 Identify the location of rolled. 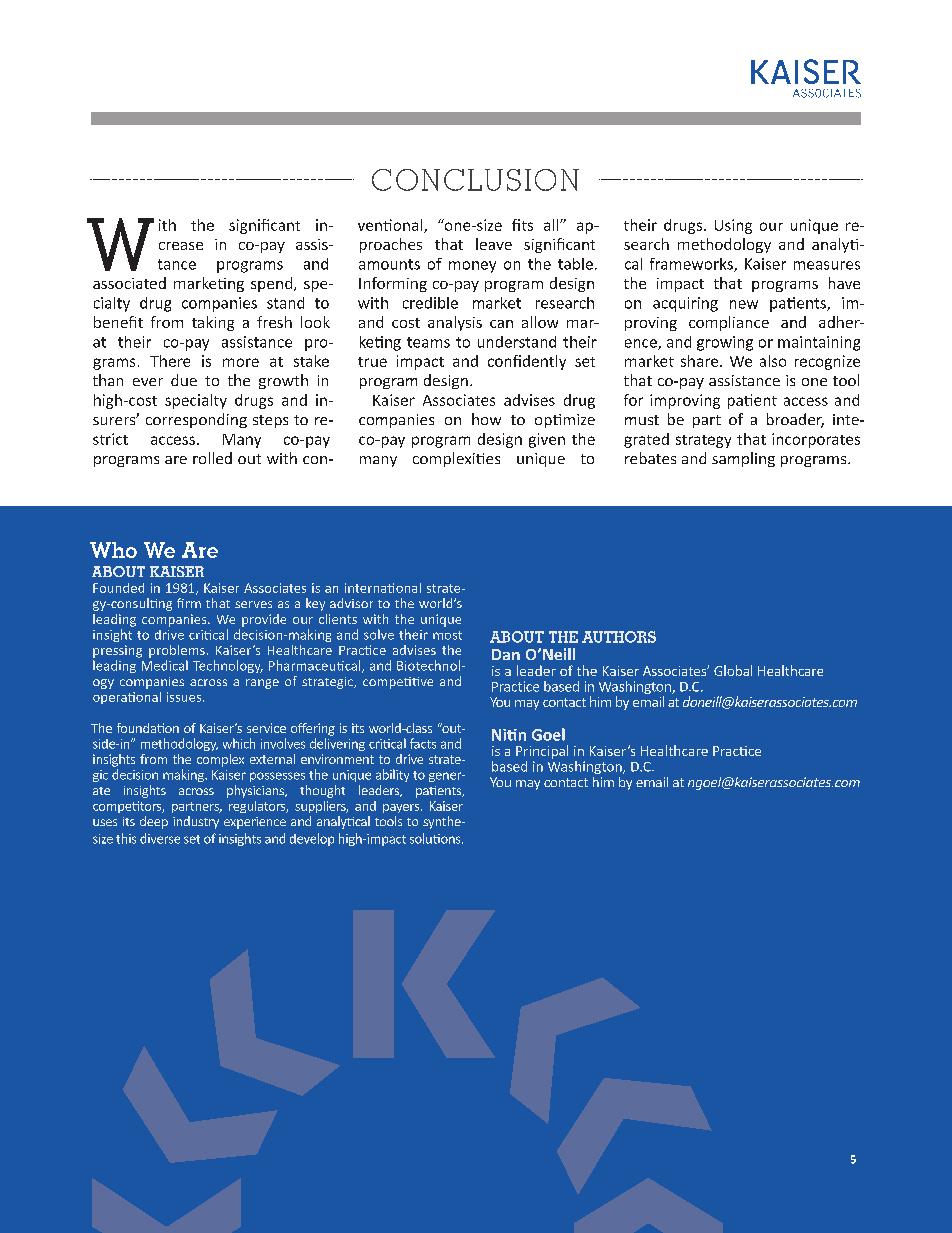
(212, 458).
